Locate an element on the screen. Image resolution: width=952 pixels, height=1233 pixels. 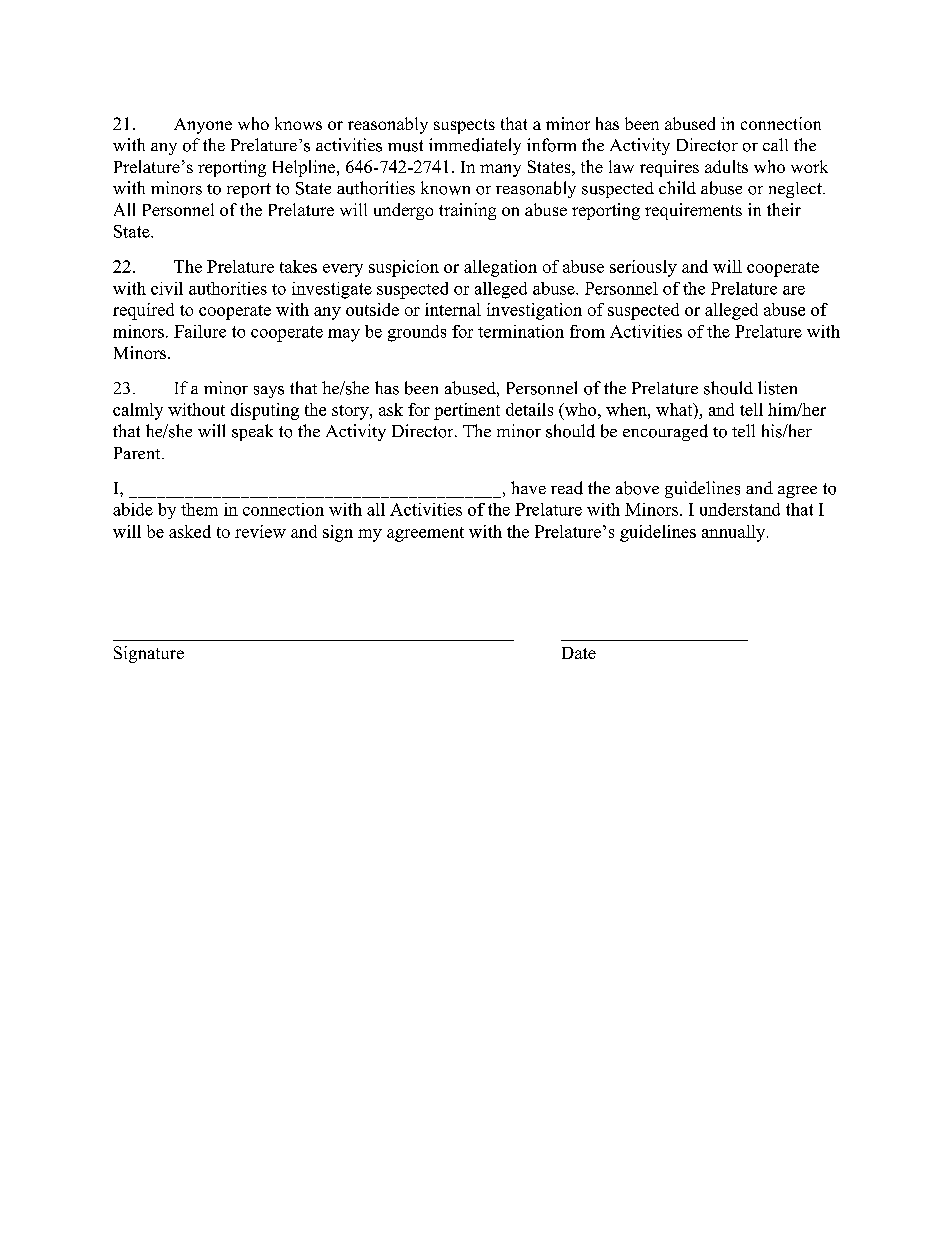
understand is located at coordinates (740, 509).
